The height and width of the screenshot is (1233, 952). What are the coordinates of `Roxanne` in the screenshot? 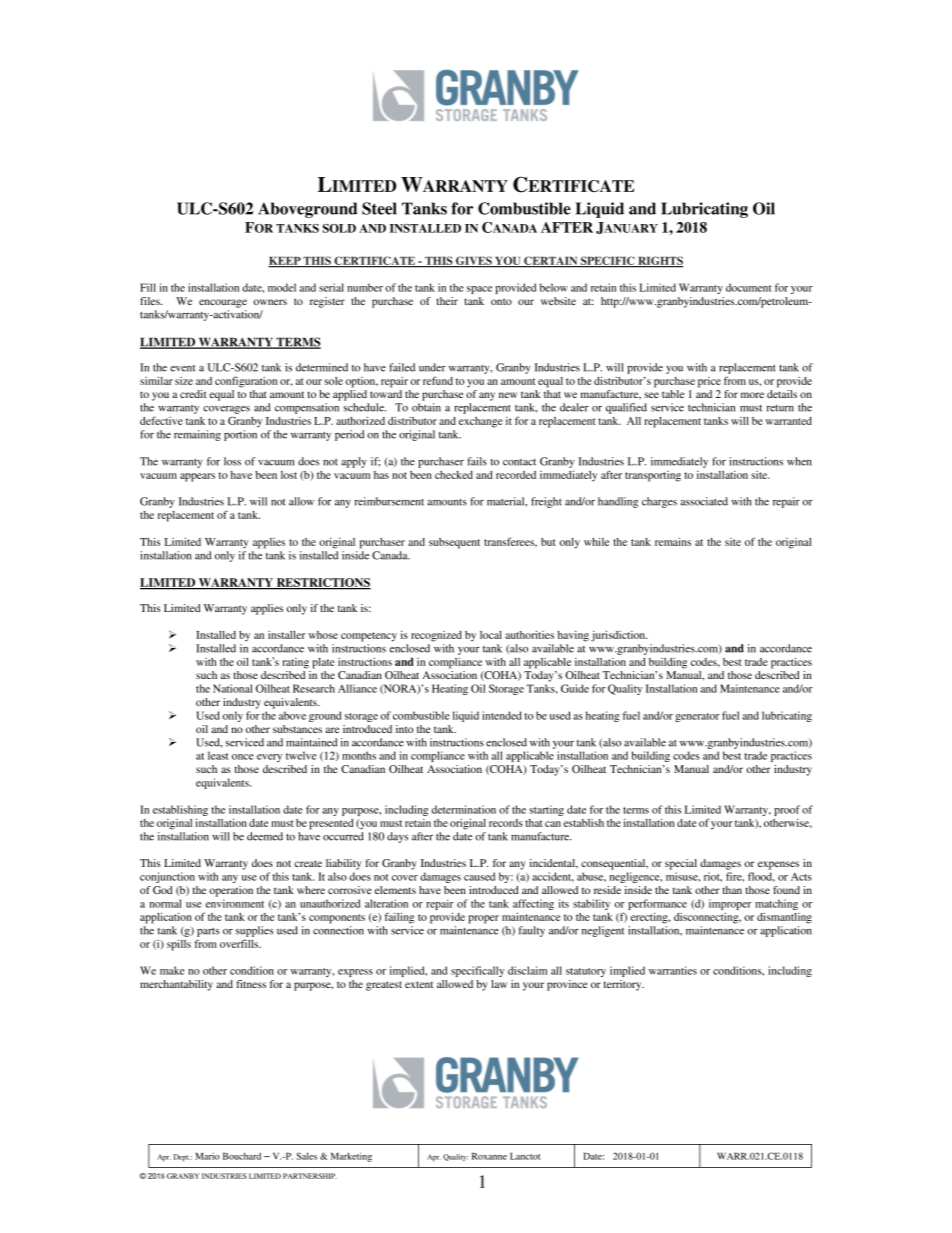 It's located at (489, 1156).
